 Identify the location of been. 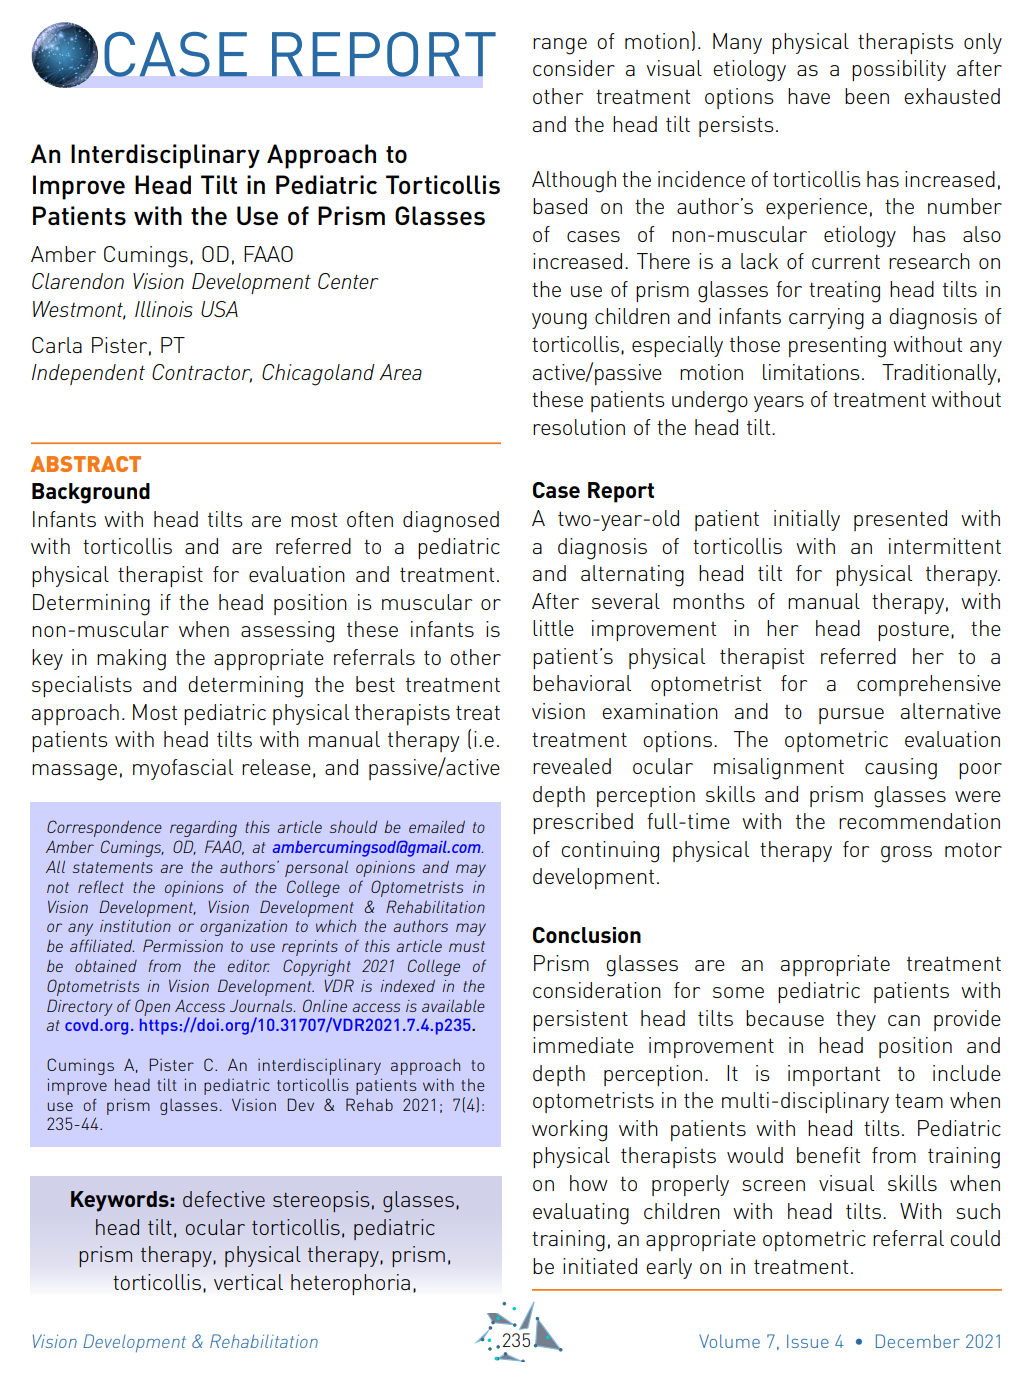
(867, 96).
